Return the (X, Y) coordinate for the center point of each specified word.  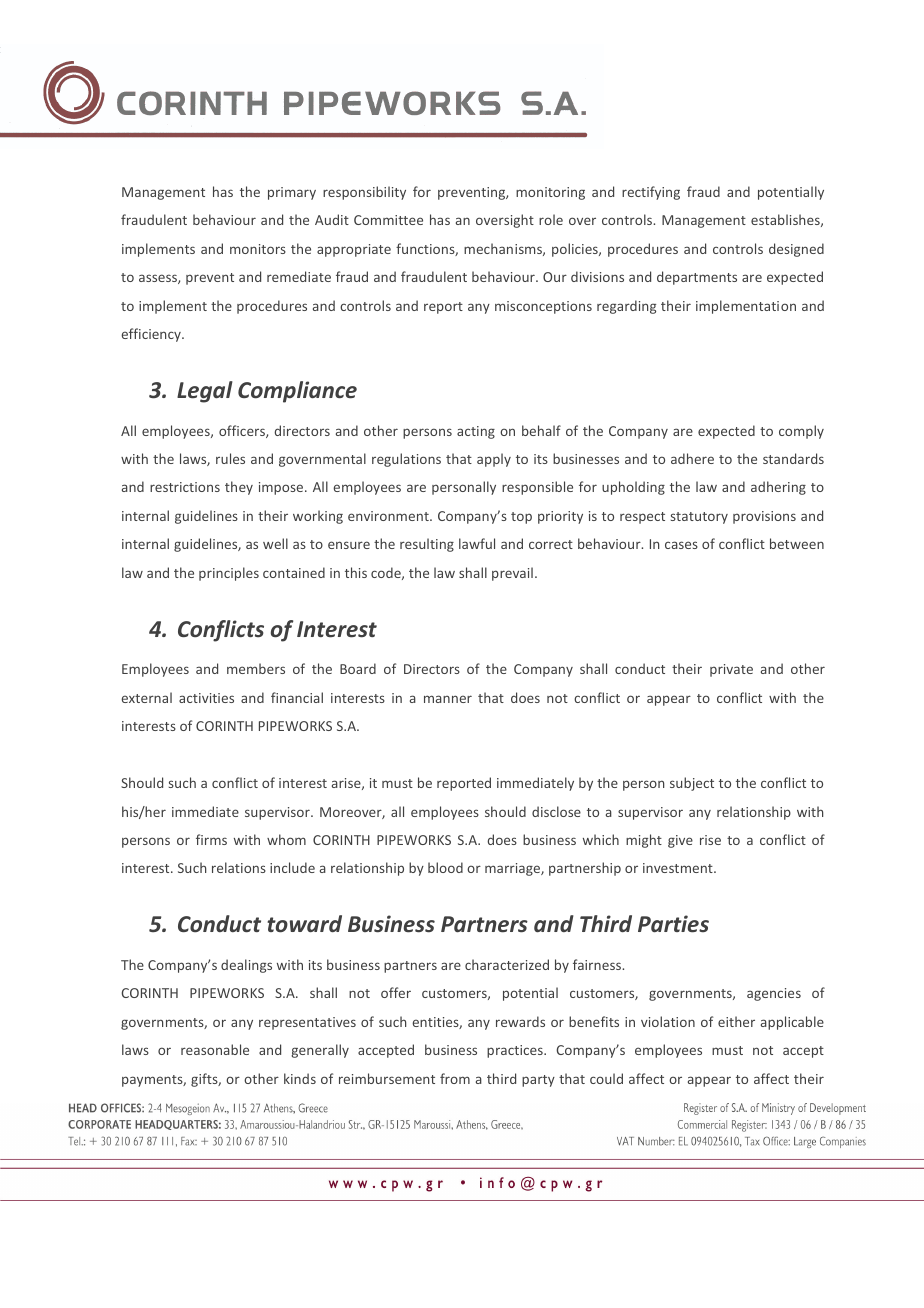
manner (448, 699)
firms (211, 839)
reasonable (215, 1049)
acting (476, 432)
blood (445, 867)
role (551, 219)
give (680, 841)
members (256, 668)
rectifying (651, 193)
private (731, 670)
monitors (258, 249)
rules (230, 458)
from (455, 1078)
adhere (692, 458)
